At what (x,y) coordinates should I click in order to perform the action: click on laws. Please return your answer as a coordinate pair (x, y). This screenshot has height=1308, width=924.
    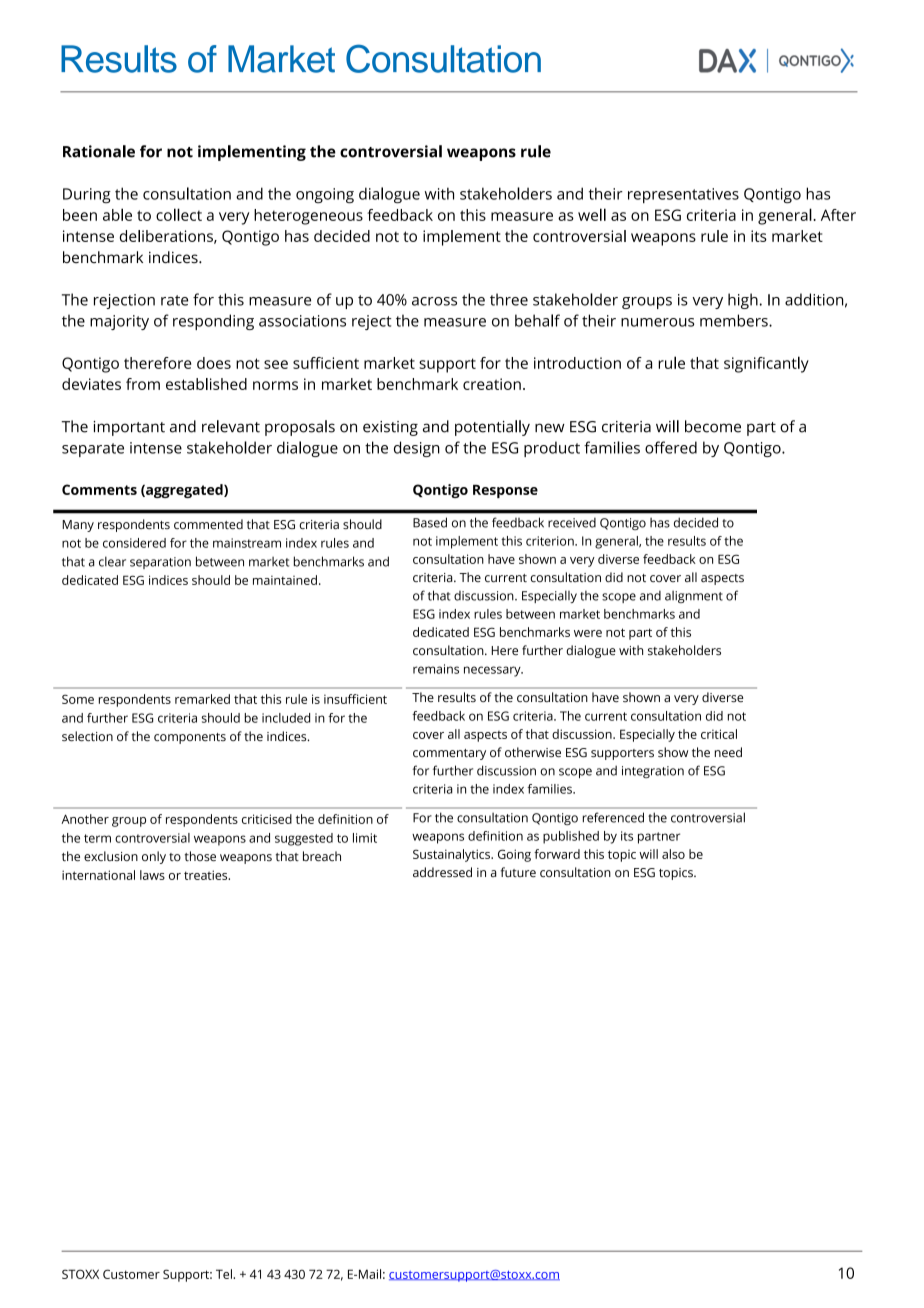
    Looking at the image, I should click on (152, 875).
